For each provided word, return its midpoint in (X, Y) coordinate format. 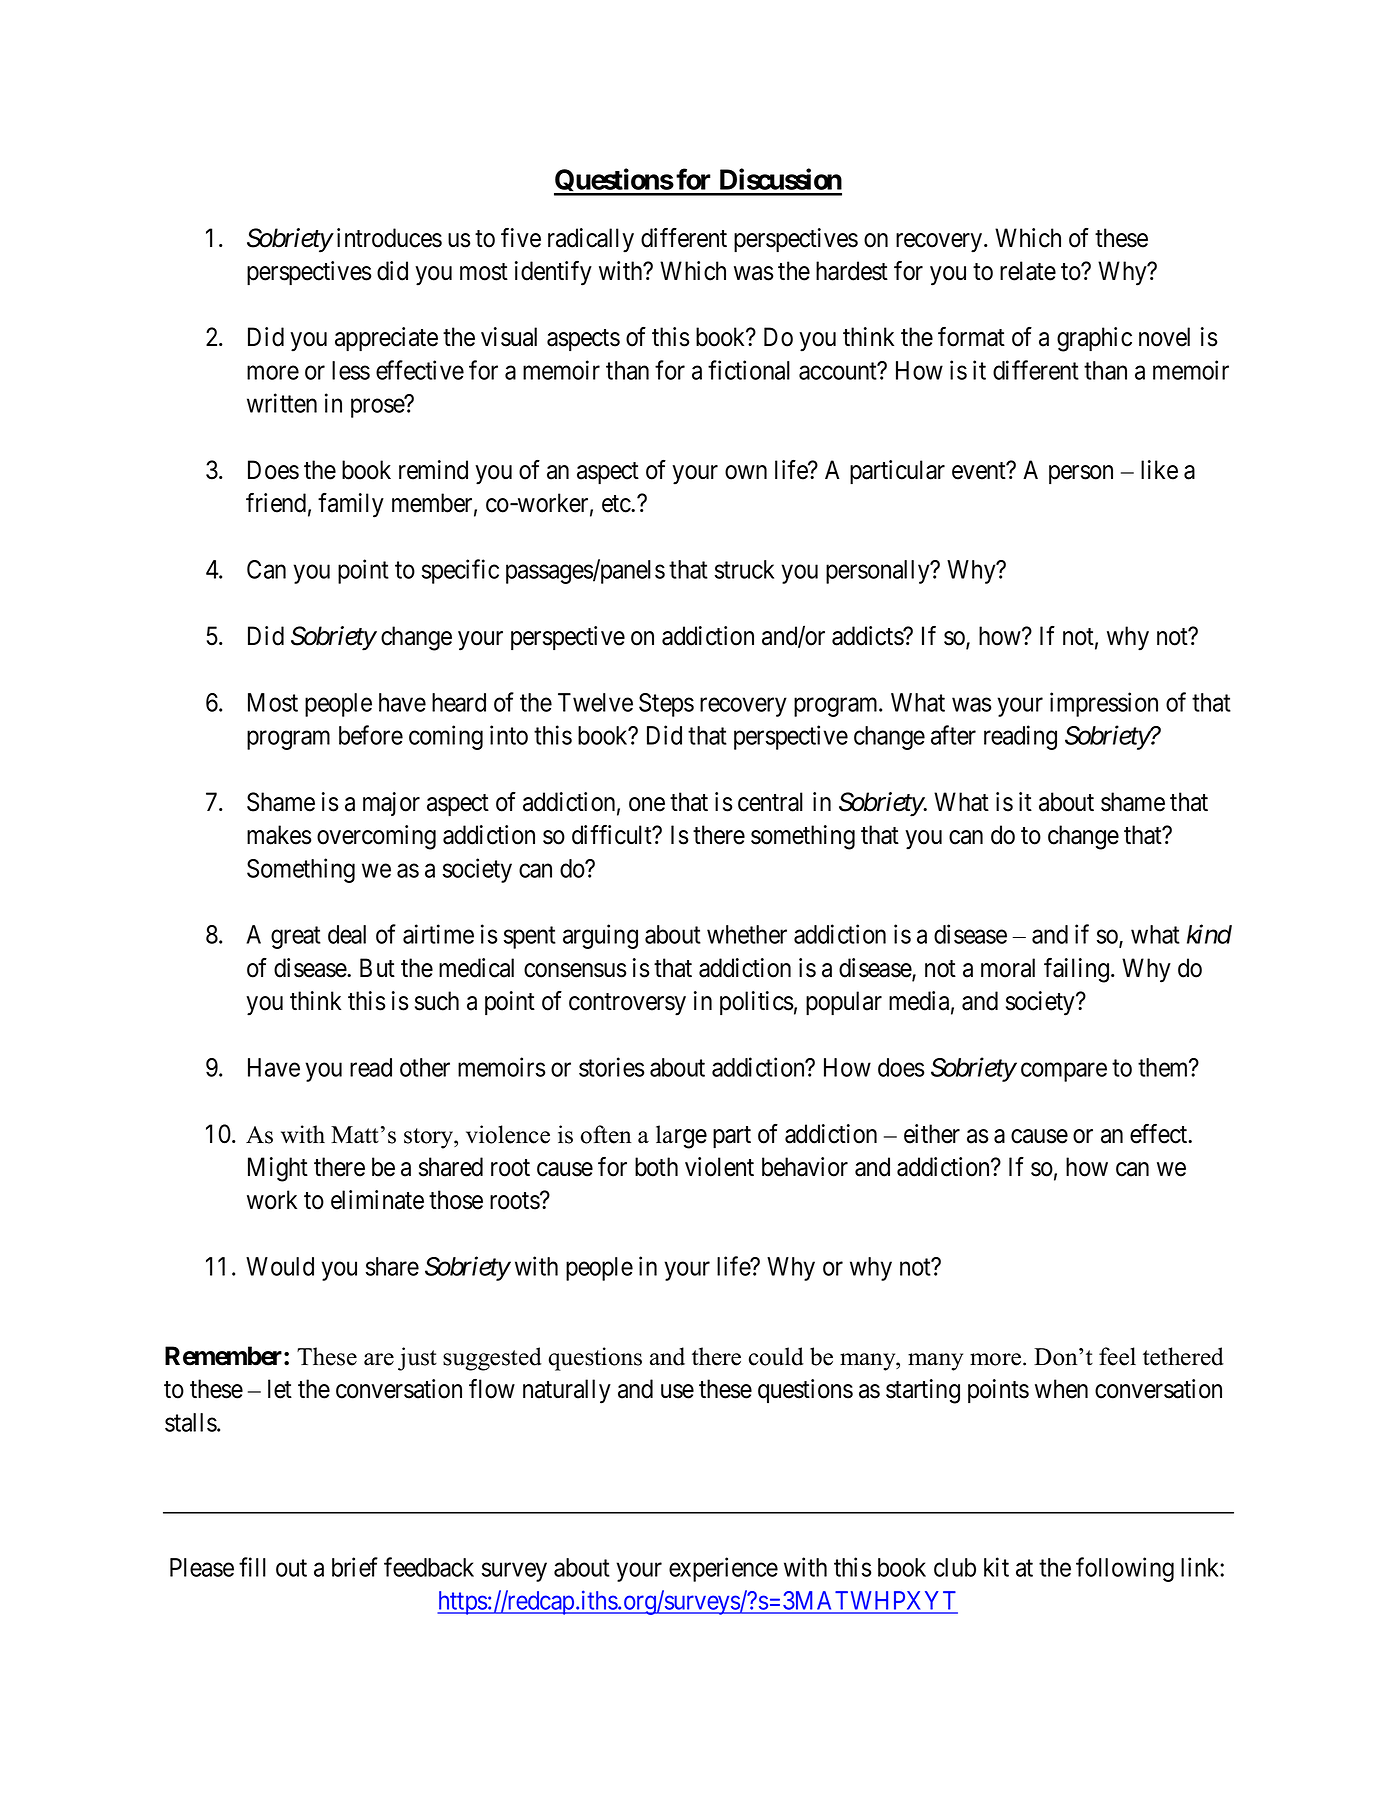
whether (747, 934)
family (351, 505)
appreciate (386, 339)
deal (347, 934)
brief (355, 1567)
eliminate (377, 1200)
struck (744, 569)
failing (1078, 970)
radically (591, 240)
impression (1104, 704)
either (932, 1134)
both (656, 1167)
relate (1028, 271)
